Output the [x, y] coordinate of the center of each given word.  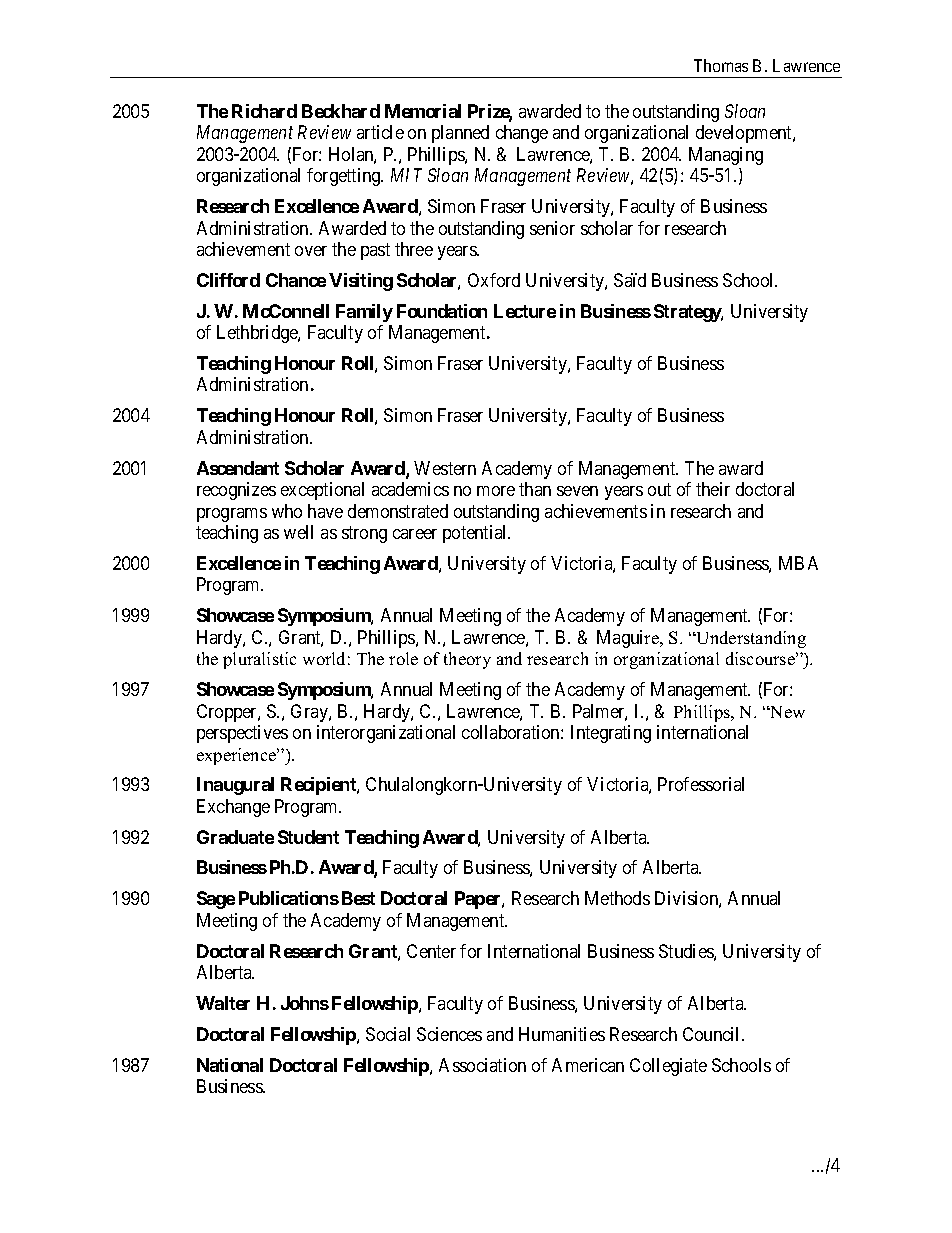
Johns [305, 1003]
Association [482, 1065]
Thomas [721, 65]
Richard [264, 111]
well [298, 532]
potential [476, 534]
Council [713, 1034]
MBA [798, 563]
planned [460, 134]
